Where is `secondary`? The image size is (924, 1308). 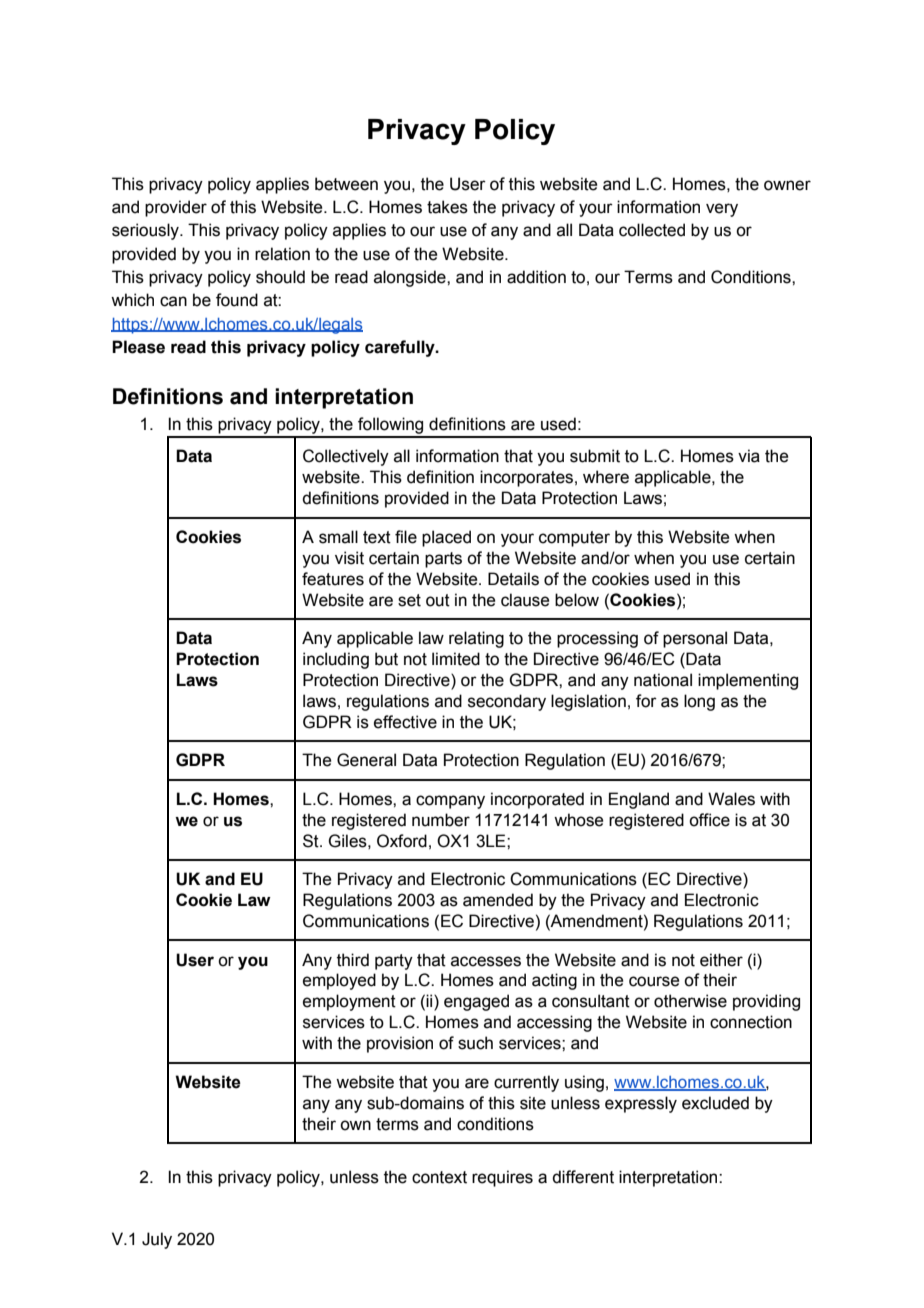
secondary is located at coordinates (507, 702).
